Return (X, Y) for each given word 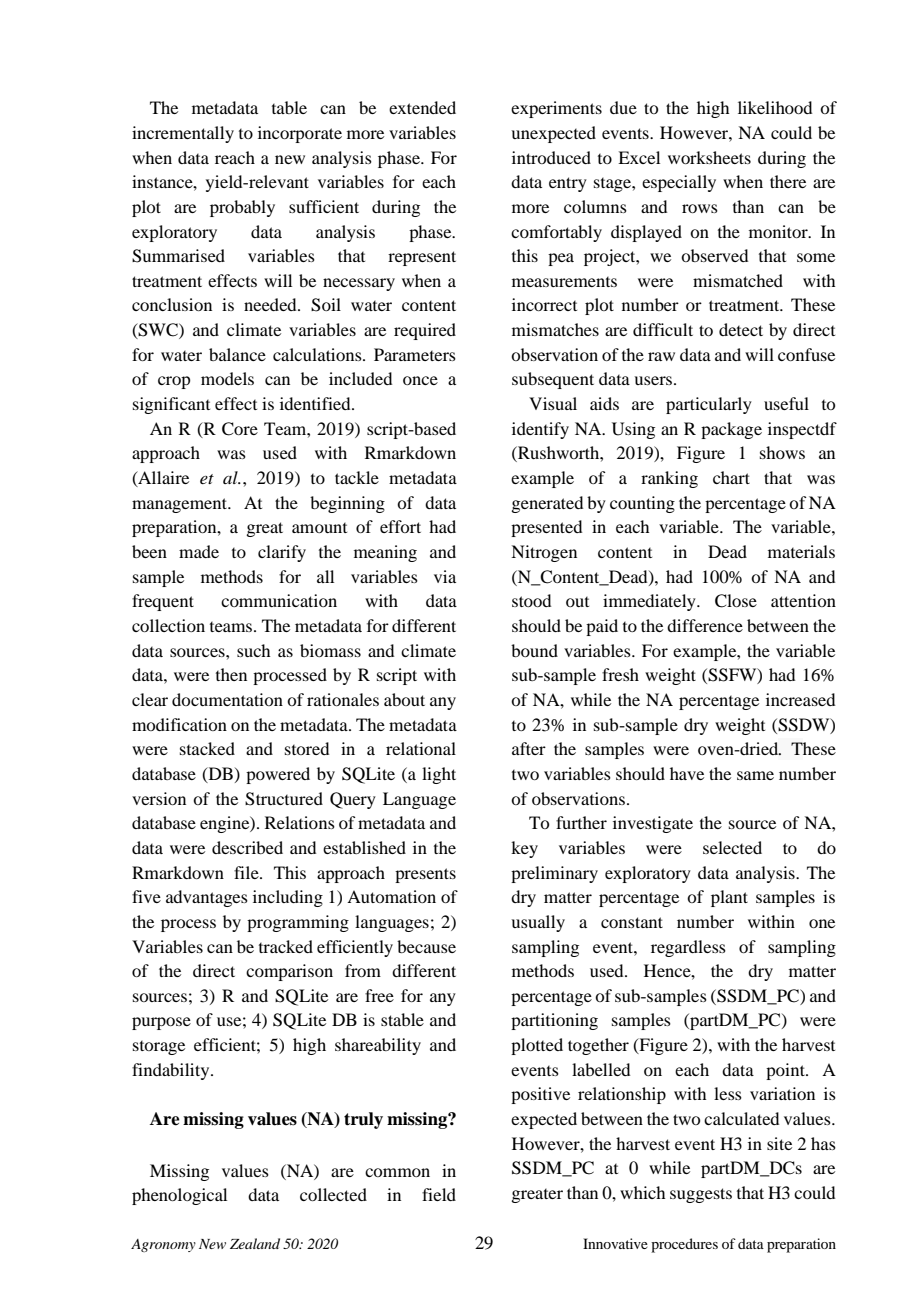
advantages (207, 898)
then (231, 674)
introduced (551, 157)
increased (800, 699)
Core (240, 429)
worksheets (709, 157)
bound (534, 650)
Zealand (255, 1243)
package (731, 430)
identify (540, 430)
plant (729, 898)
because (426, 946)
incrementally (183, 134)
